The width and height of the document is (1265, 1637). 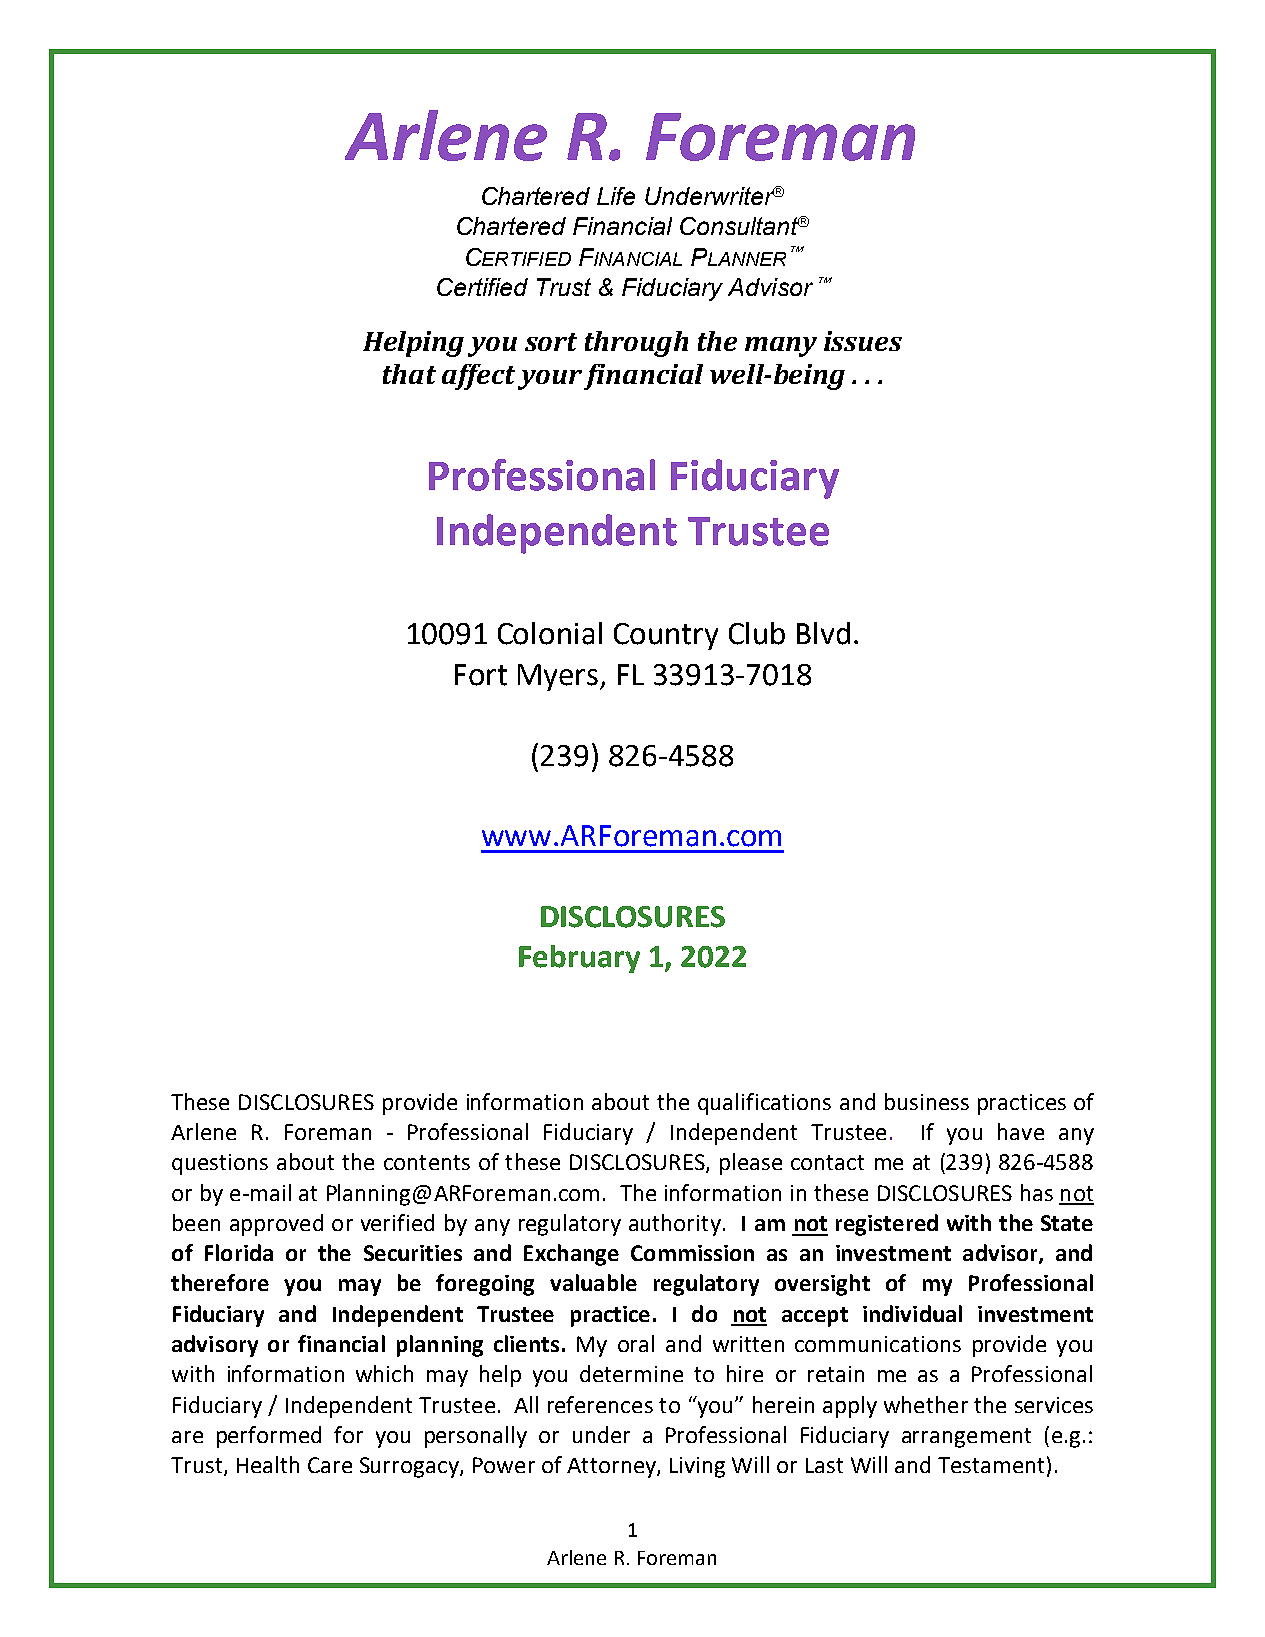 What do you see at coordinates (600, 1404) in the document?
I see `references` at bounding box center [600, 1404].
